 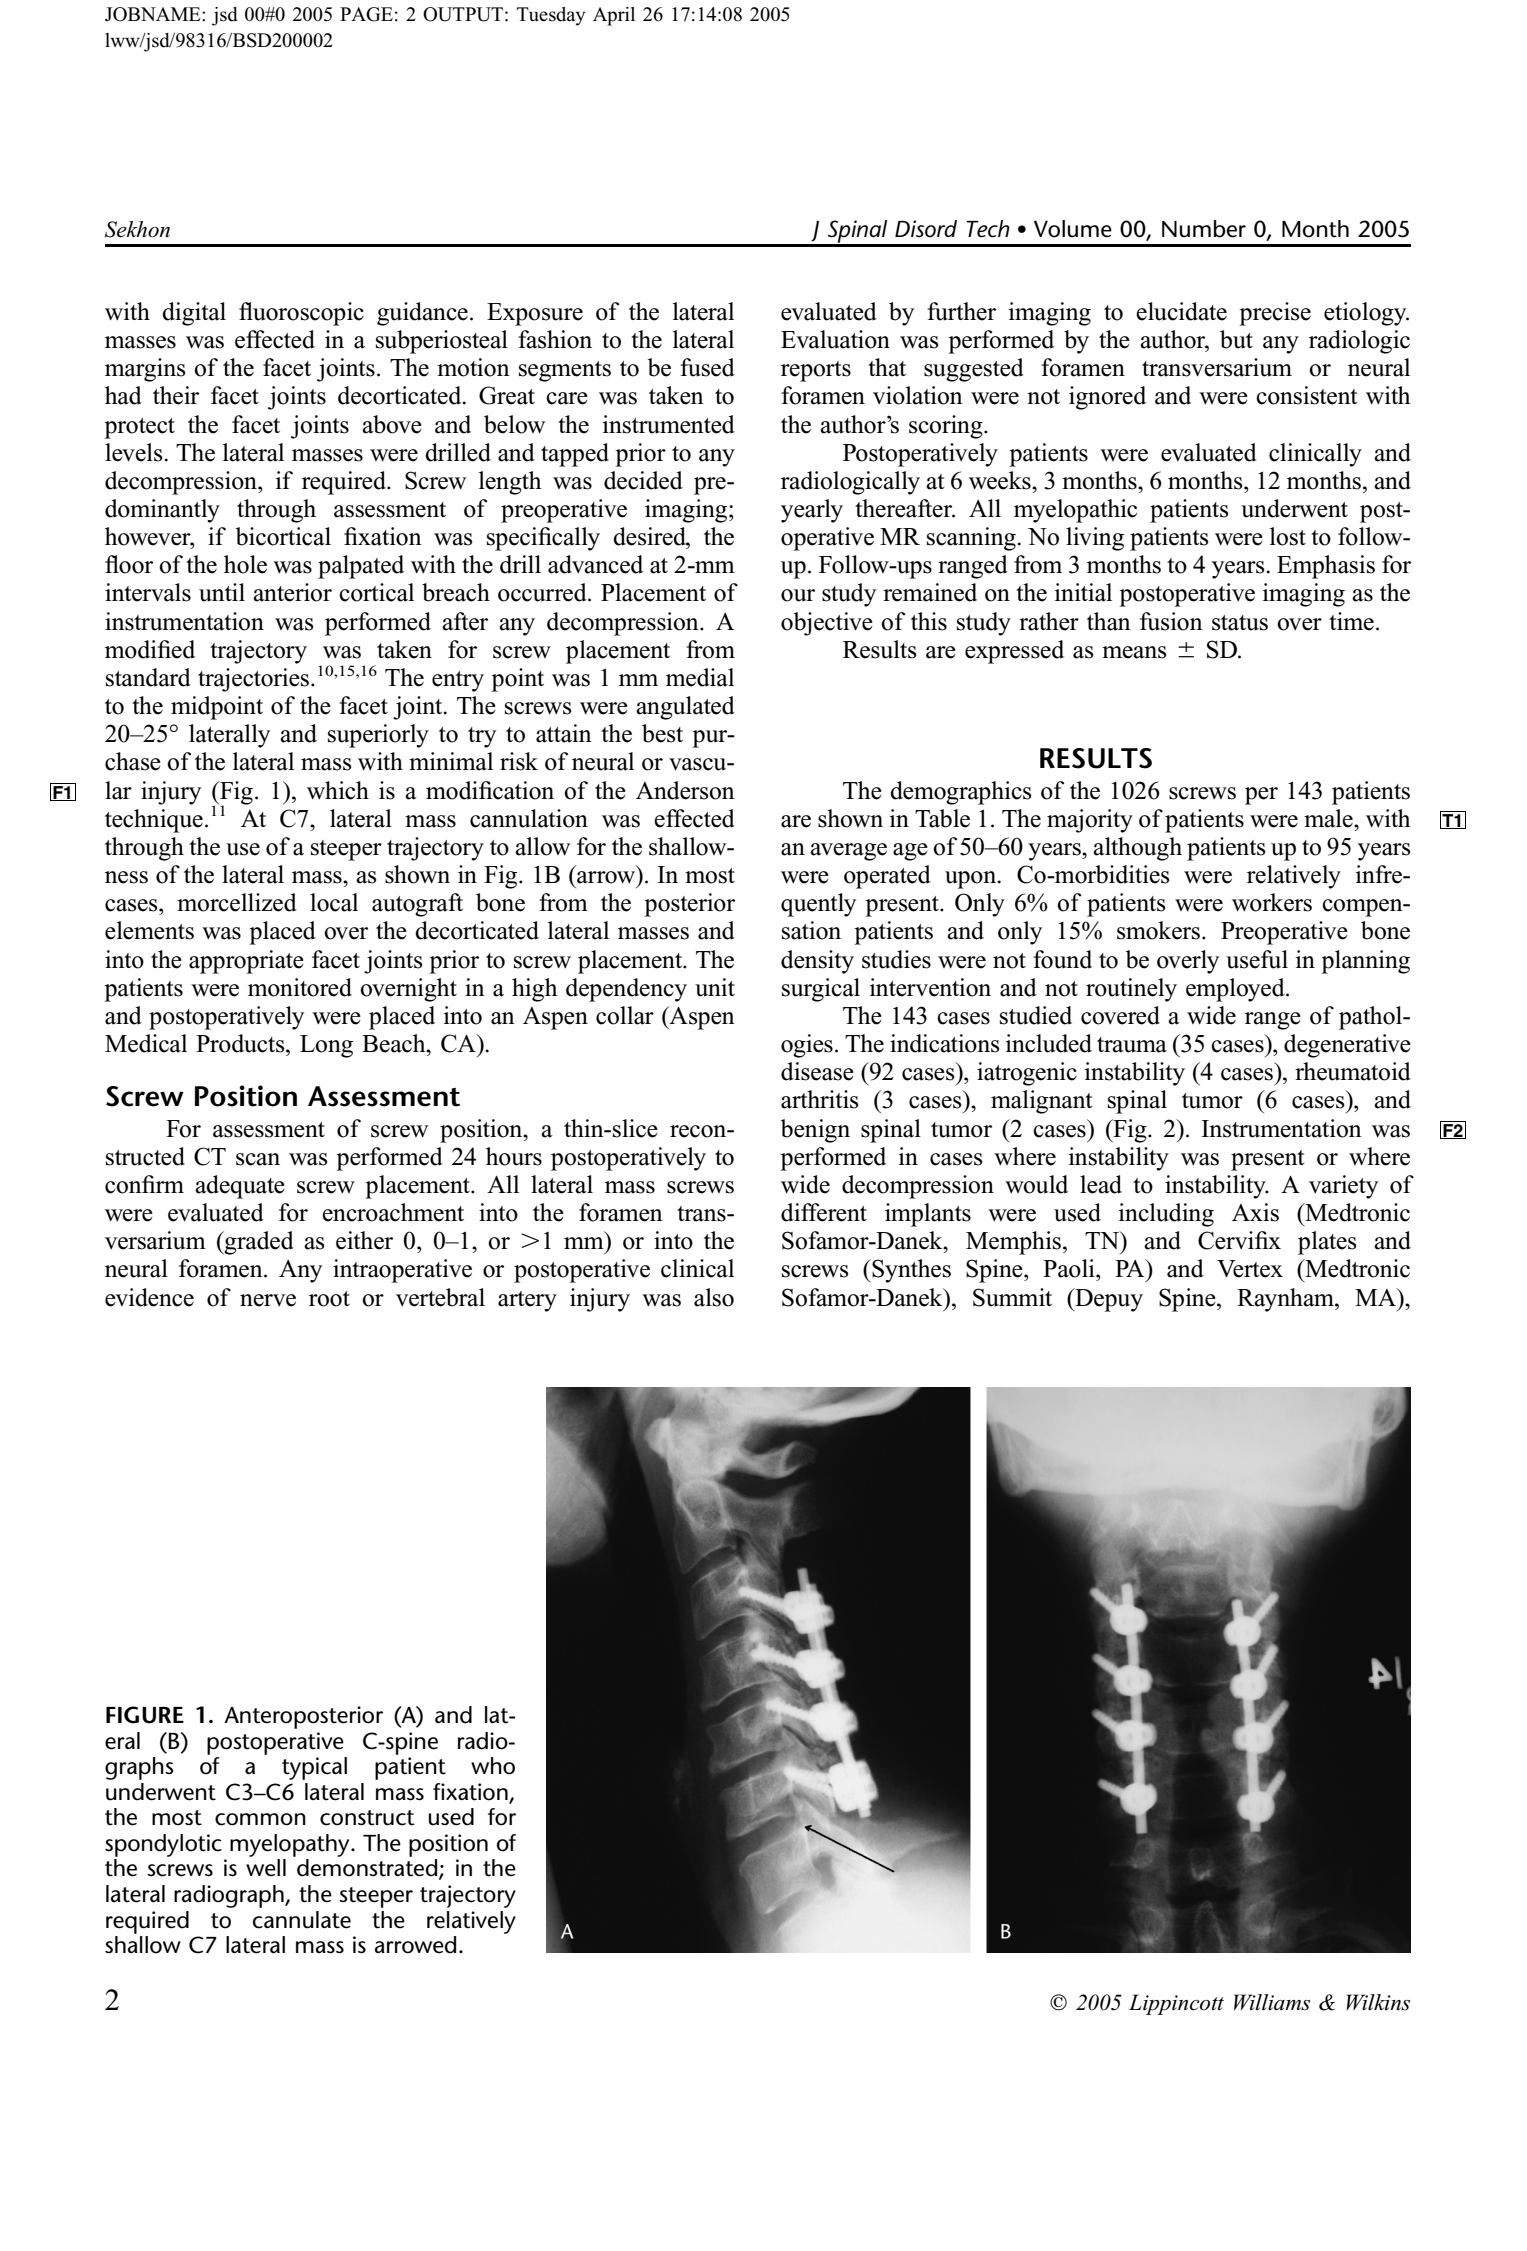 What do you see at coordinates (366, 14) in the screenshot?
I see `PAGE` at bounding box center [366, 14].
